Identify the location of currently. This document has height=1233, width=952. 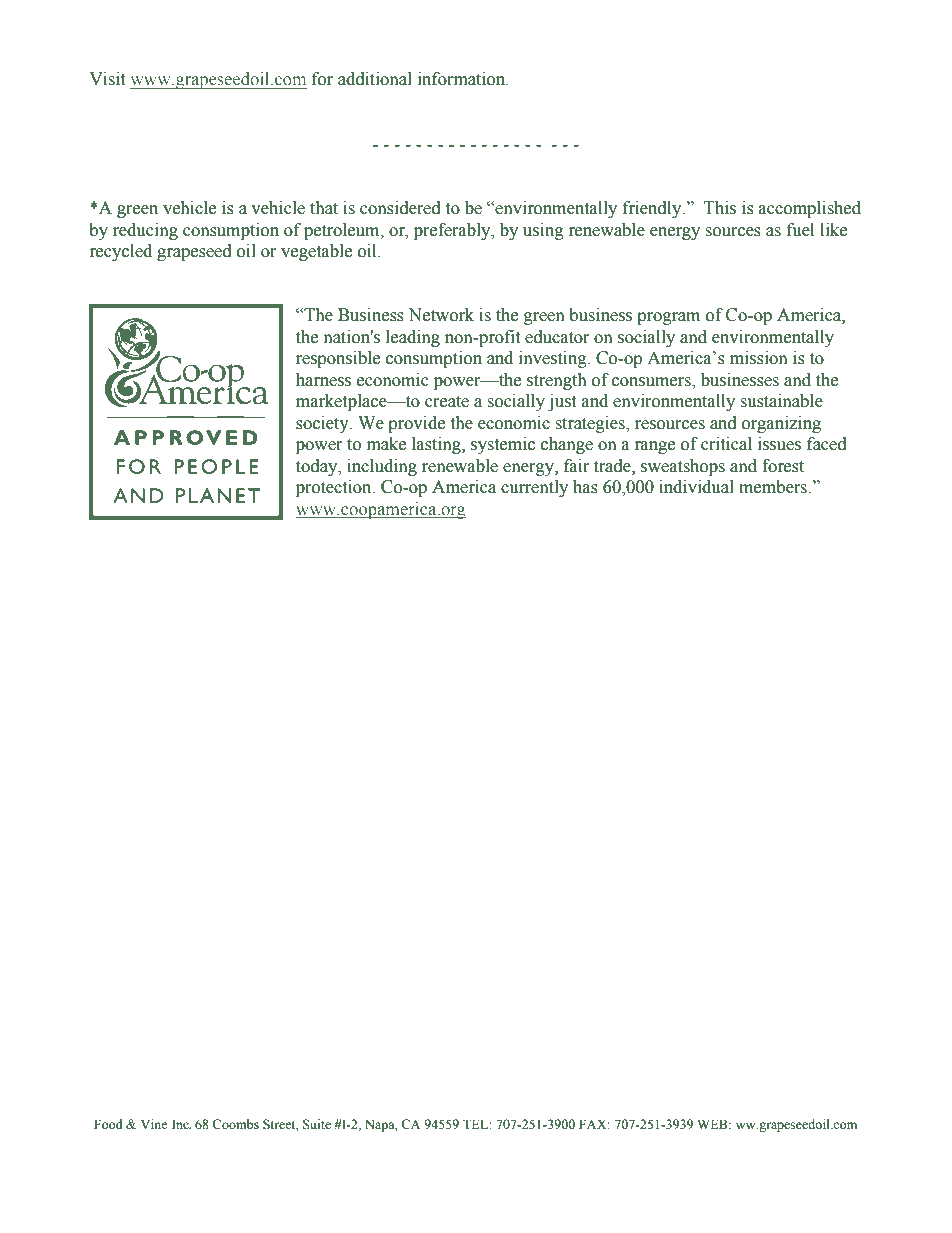
(534, 488).
